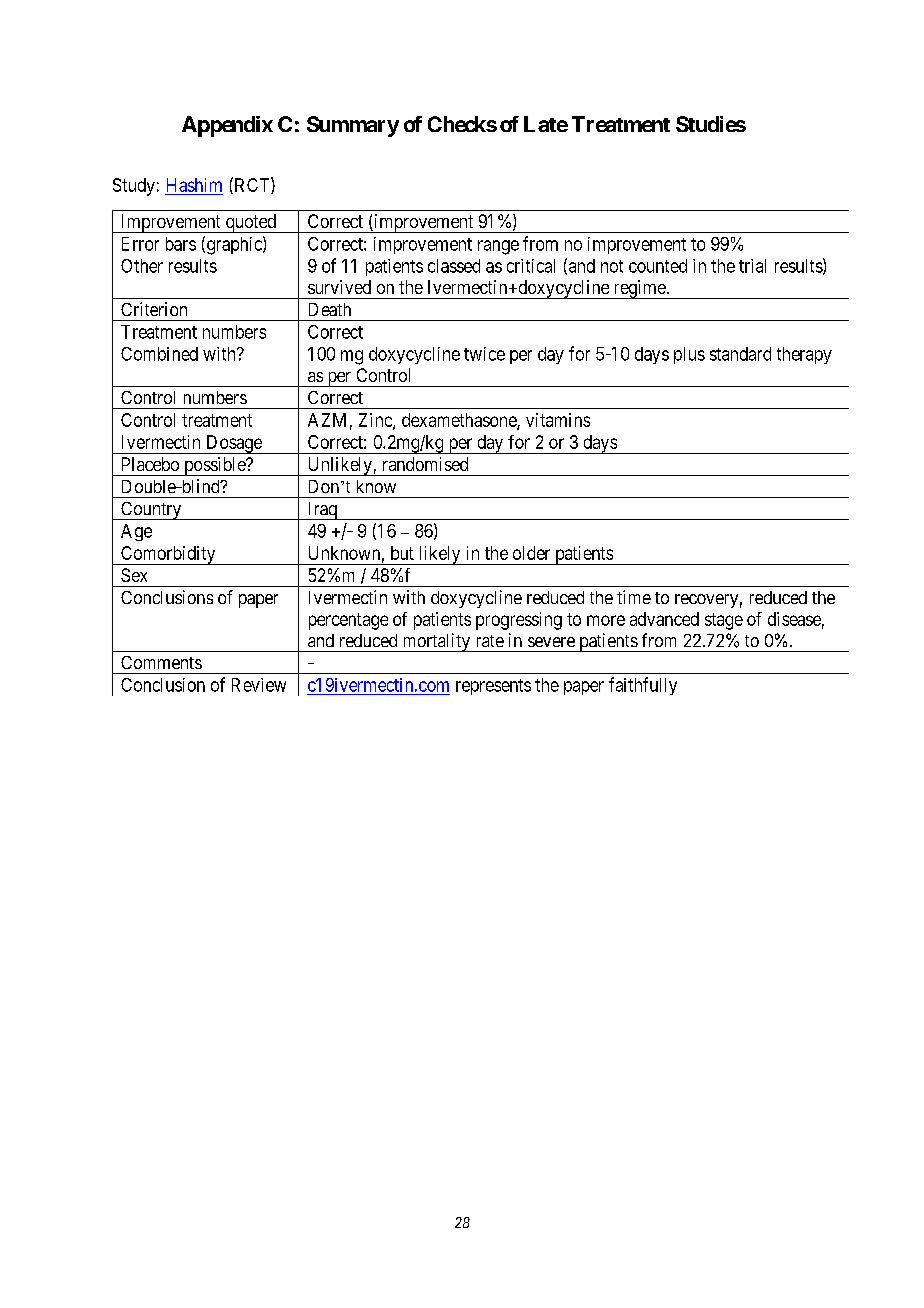 The width and height of the document is (924, 1308). I want to click on Appendix, so click(227, 126).
